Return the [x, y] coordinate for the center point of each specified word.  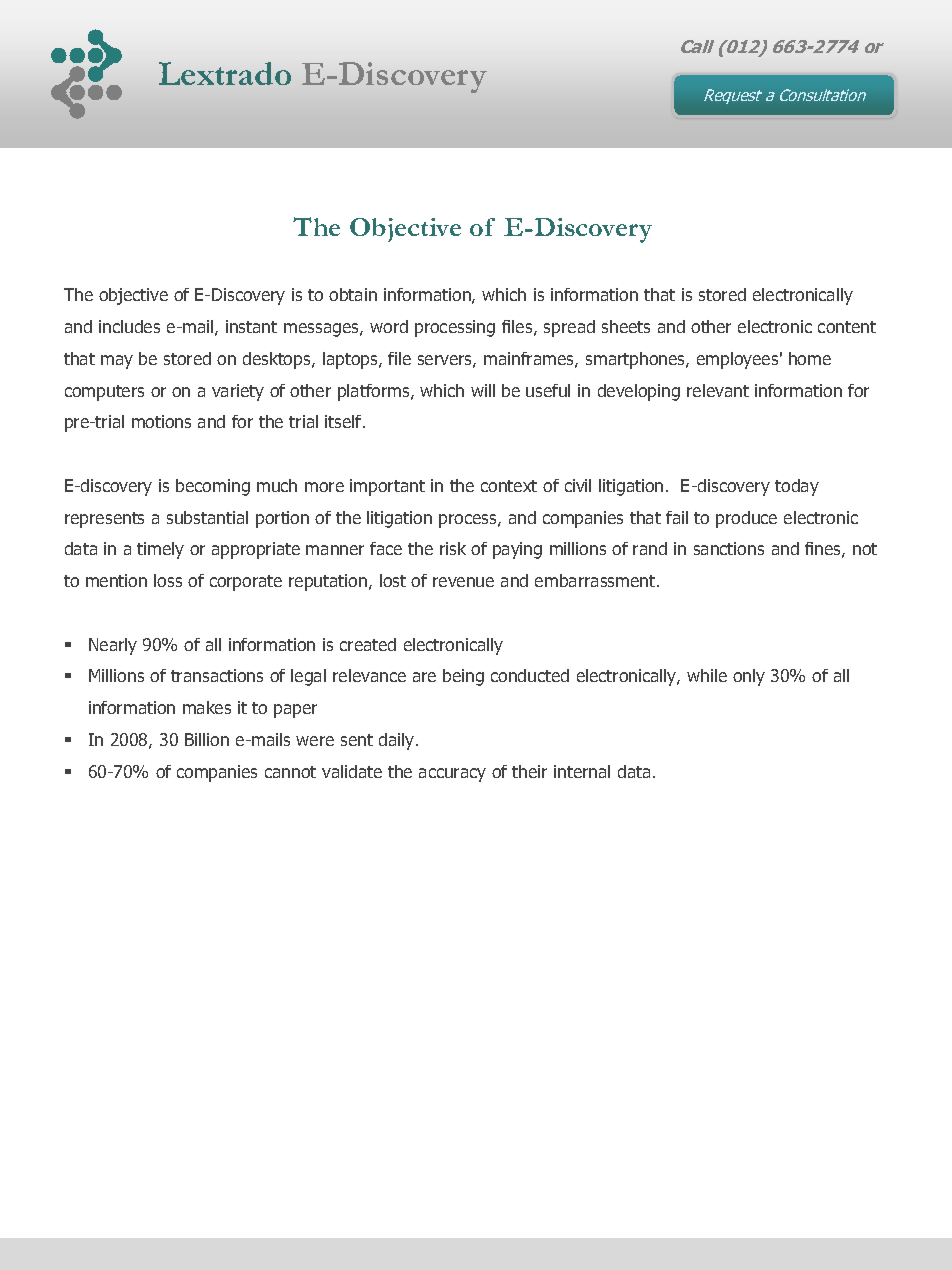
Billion [207, 739]
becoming [213, 487]
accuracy [452, 775]
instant [251, 326]
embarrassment [596, 580]
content [847, 327]
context [509, 486]
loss [168, 580]
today [797, 487]
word [389, 326]
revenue [463, 582]
